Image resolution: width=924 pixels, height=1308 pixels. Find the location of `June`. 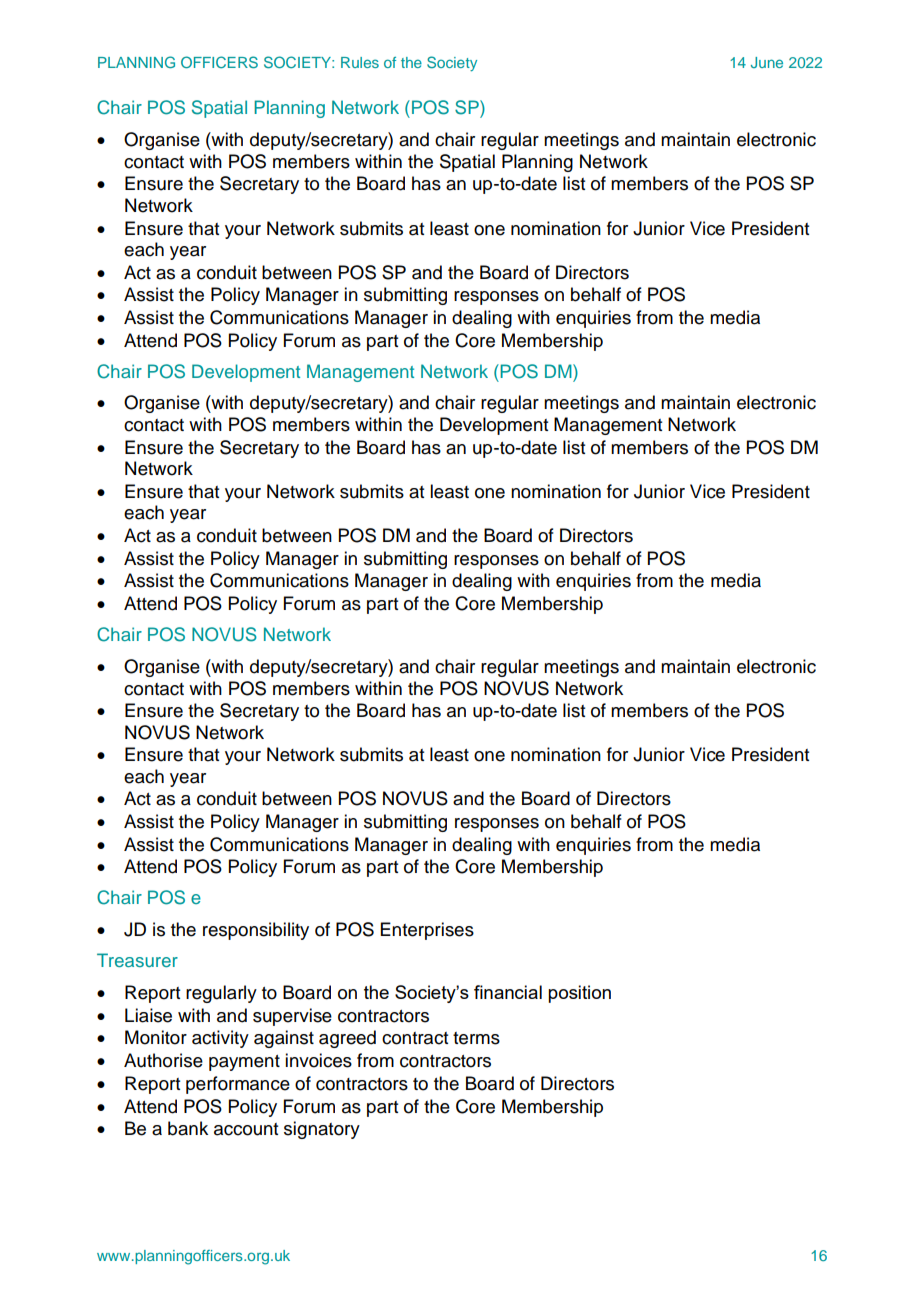

June is located at coordinates (767, 62).
